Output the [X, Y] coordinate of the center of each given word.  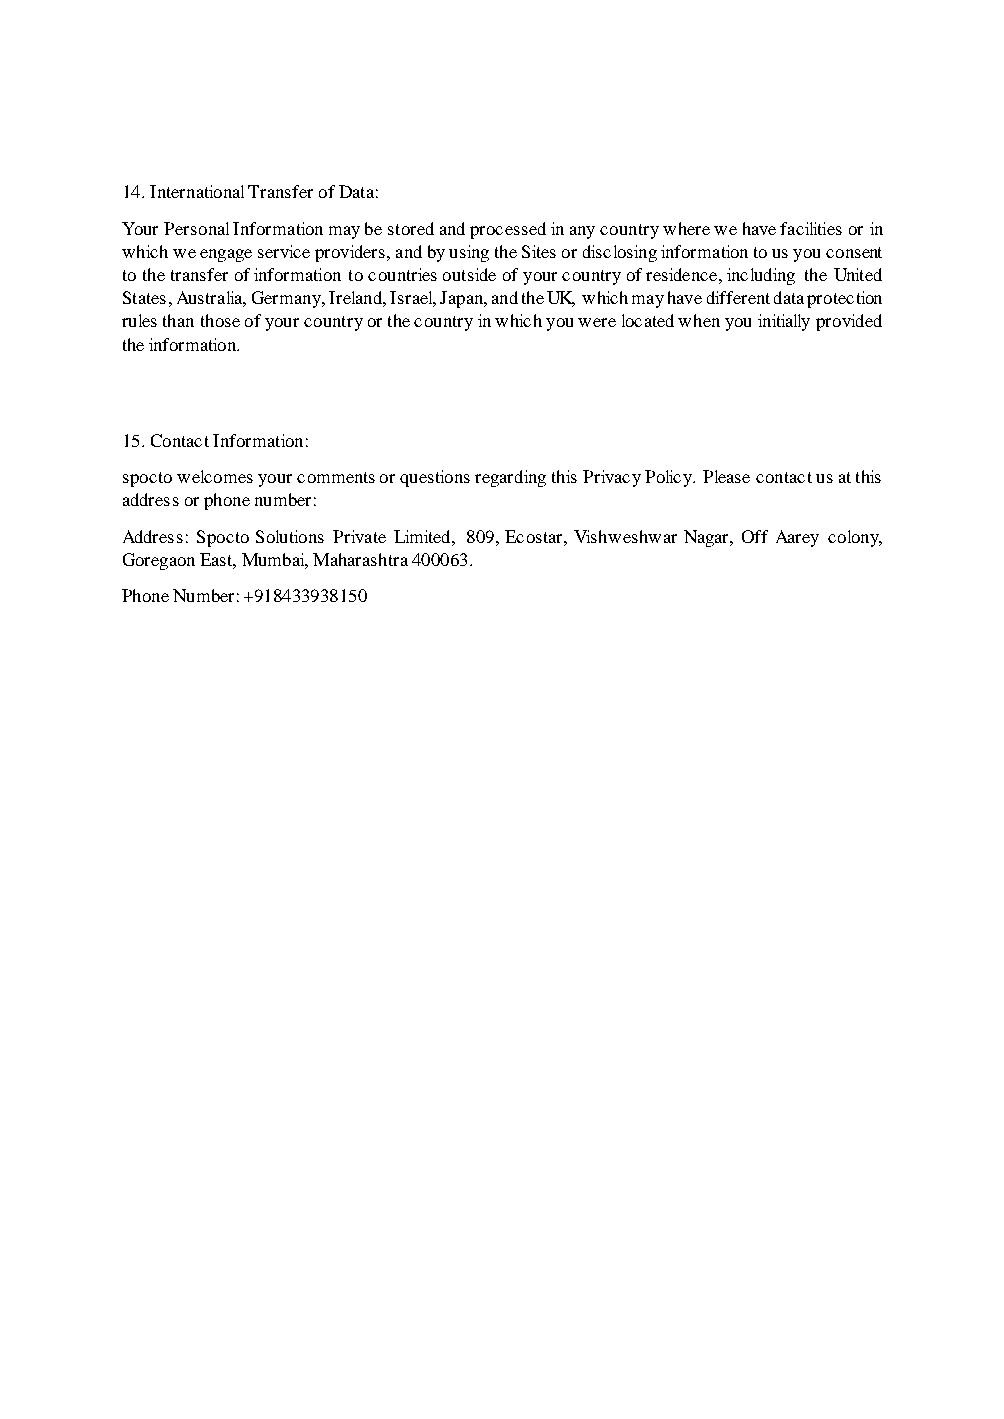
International [197, 191]
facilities [811, 228]
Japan [462, 299]
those [220, 320]
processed [508, 230]
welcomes [215, 476]
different [738, 297]
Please [726, 476]
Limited [423, 536]
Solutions [290, 536]
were [597, 322]
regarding [510, 478]
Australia [210, 297]
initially [784, 322]
